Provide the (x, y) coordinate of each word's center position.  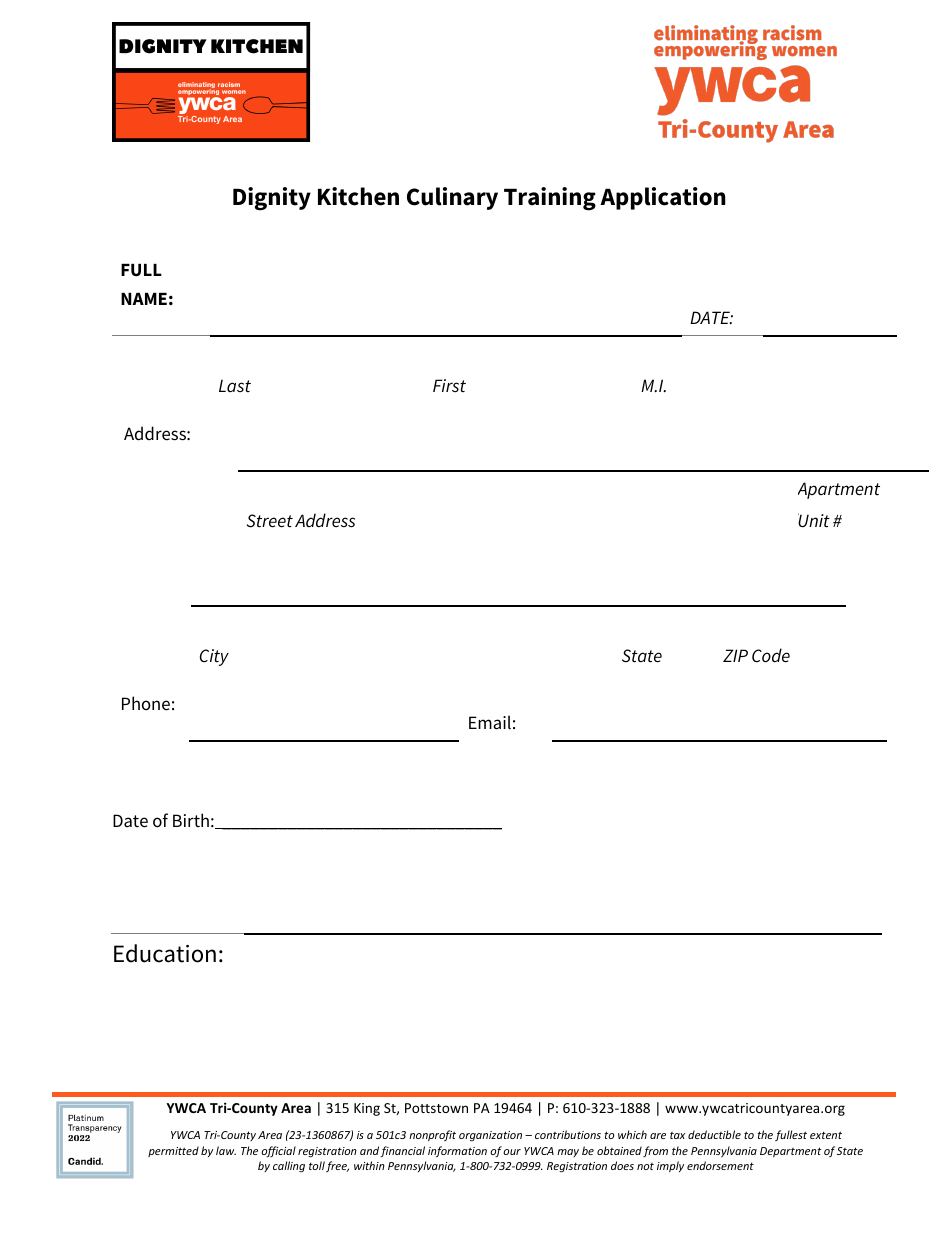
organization (490, 1136)
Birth (191, 820)
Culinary (452, 198)
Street (270, 521)
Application (663, 198)
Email (490, 722)
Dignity (272, 199)
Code (771, 655)
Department (791, 1152)
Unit (814, 520)
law (226, 1150)
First (449, 385)
